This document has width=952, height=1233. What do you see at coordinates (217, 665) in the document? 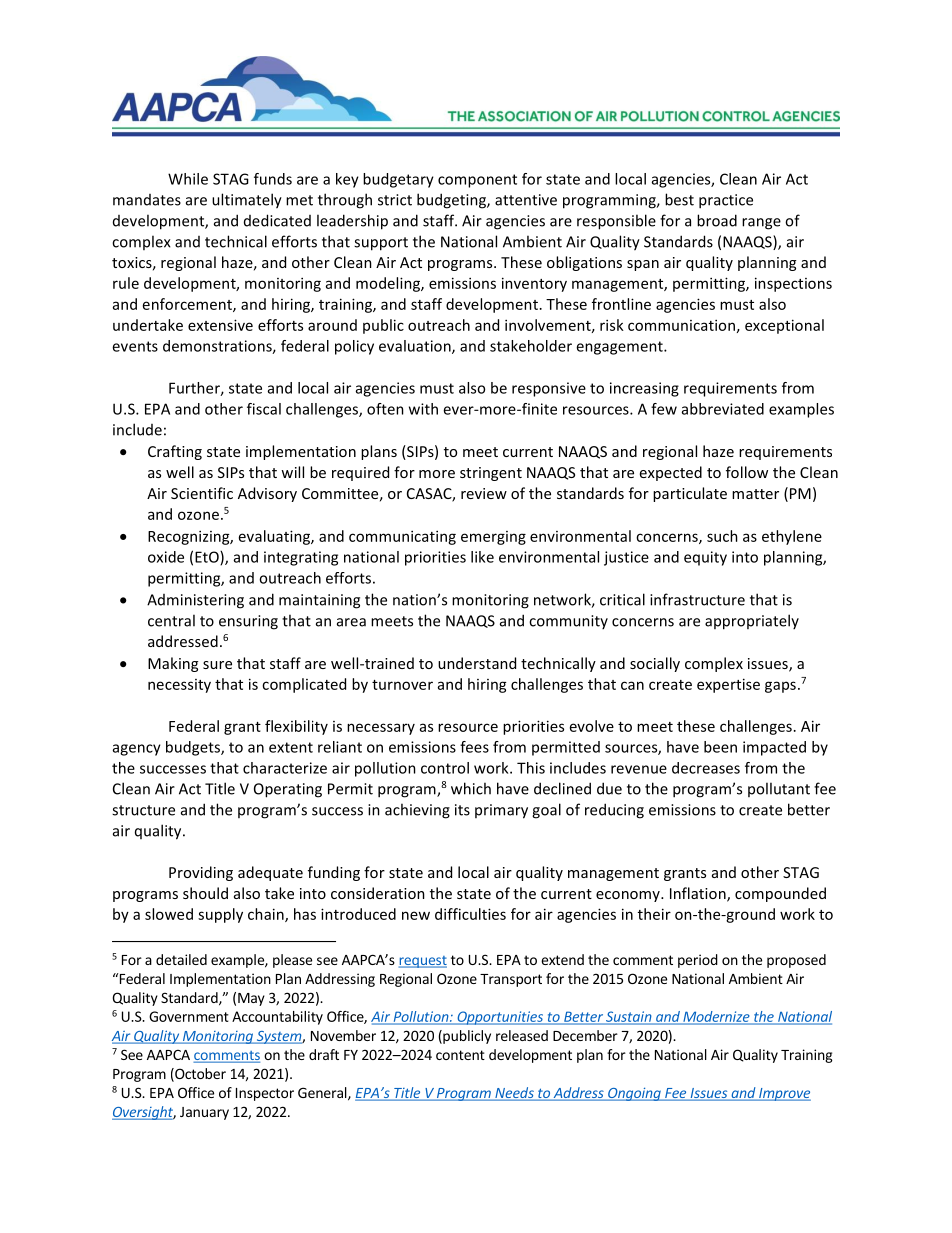
I see `sure` at bounding box center [217, 665].
